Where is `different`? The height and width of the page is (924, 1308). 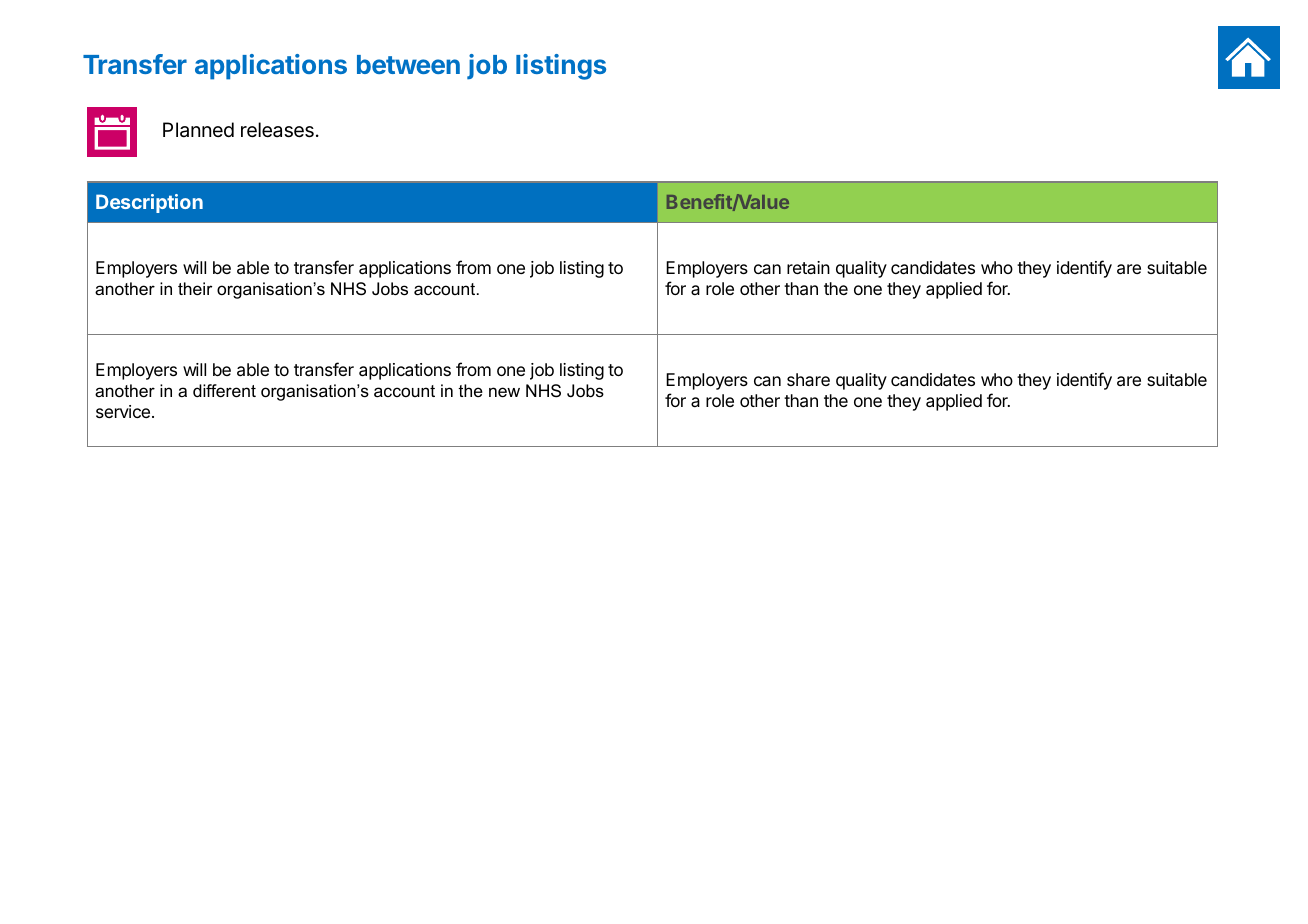 different is located at coordinates (224, 391).
